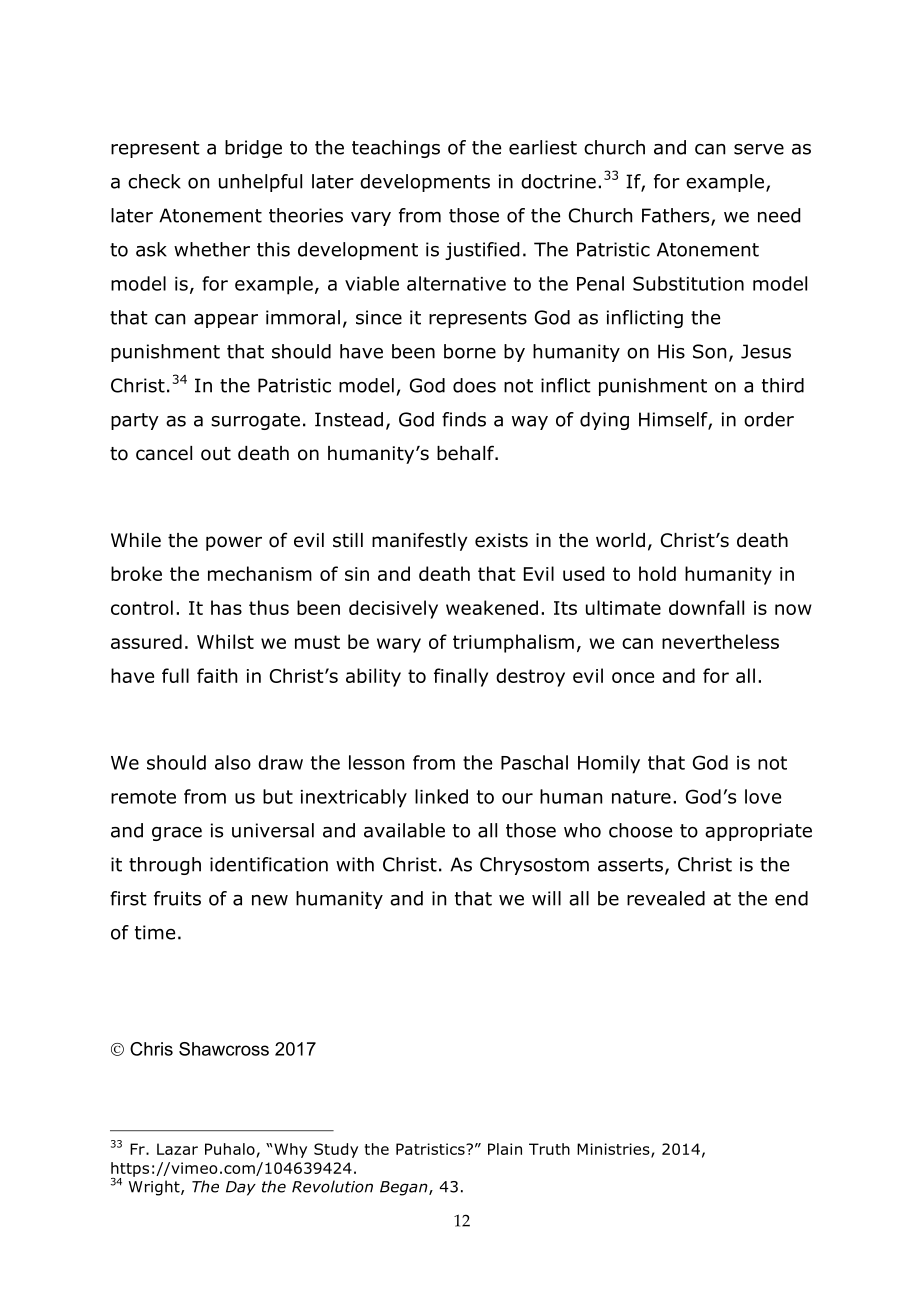  What do you see at coordinates (759, 149) in the screenshot?
I see `serve` at bounding box center [759, 149].
